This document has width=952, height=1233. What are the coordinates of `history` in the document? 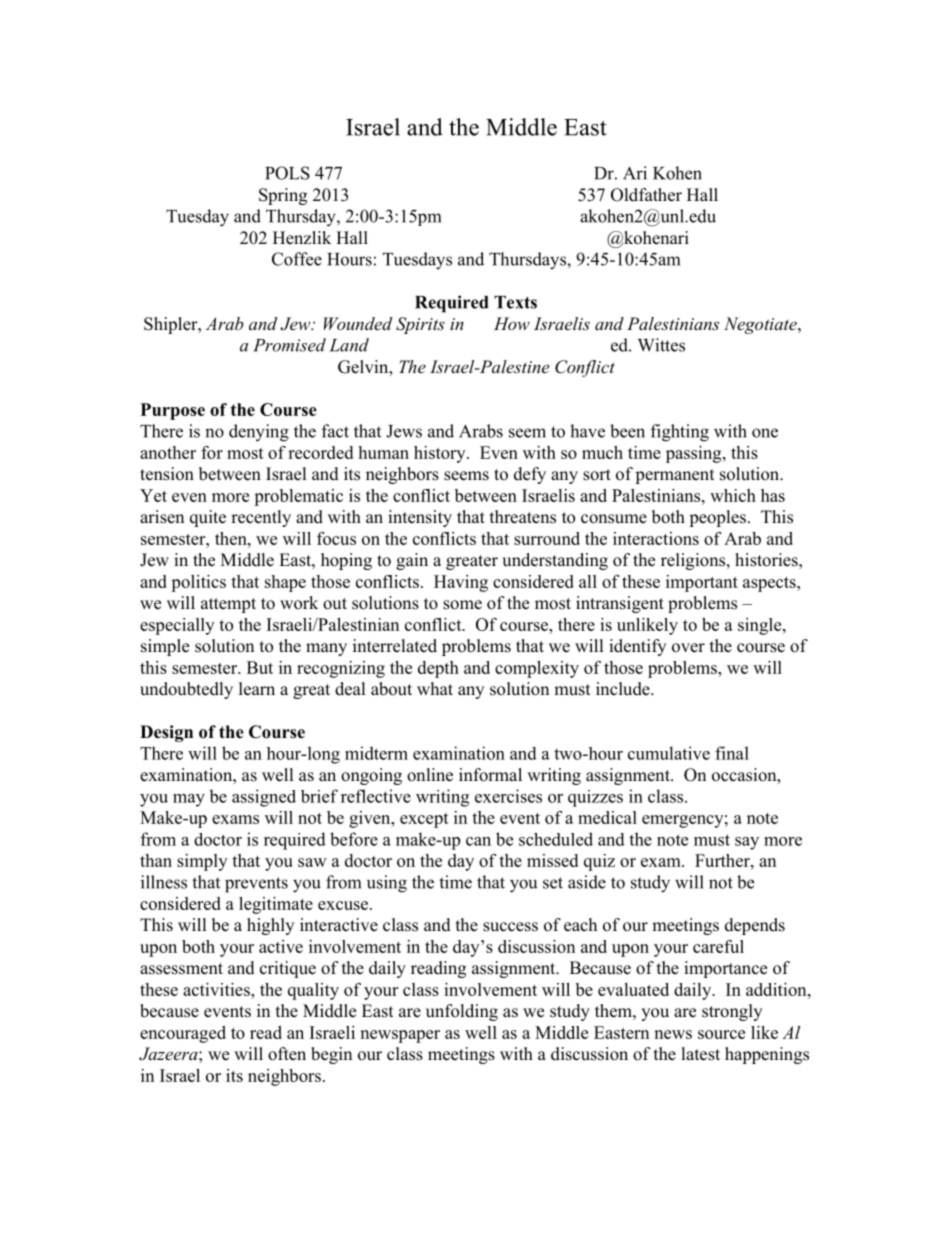 It's located at (441, 454).
